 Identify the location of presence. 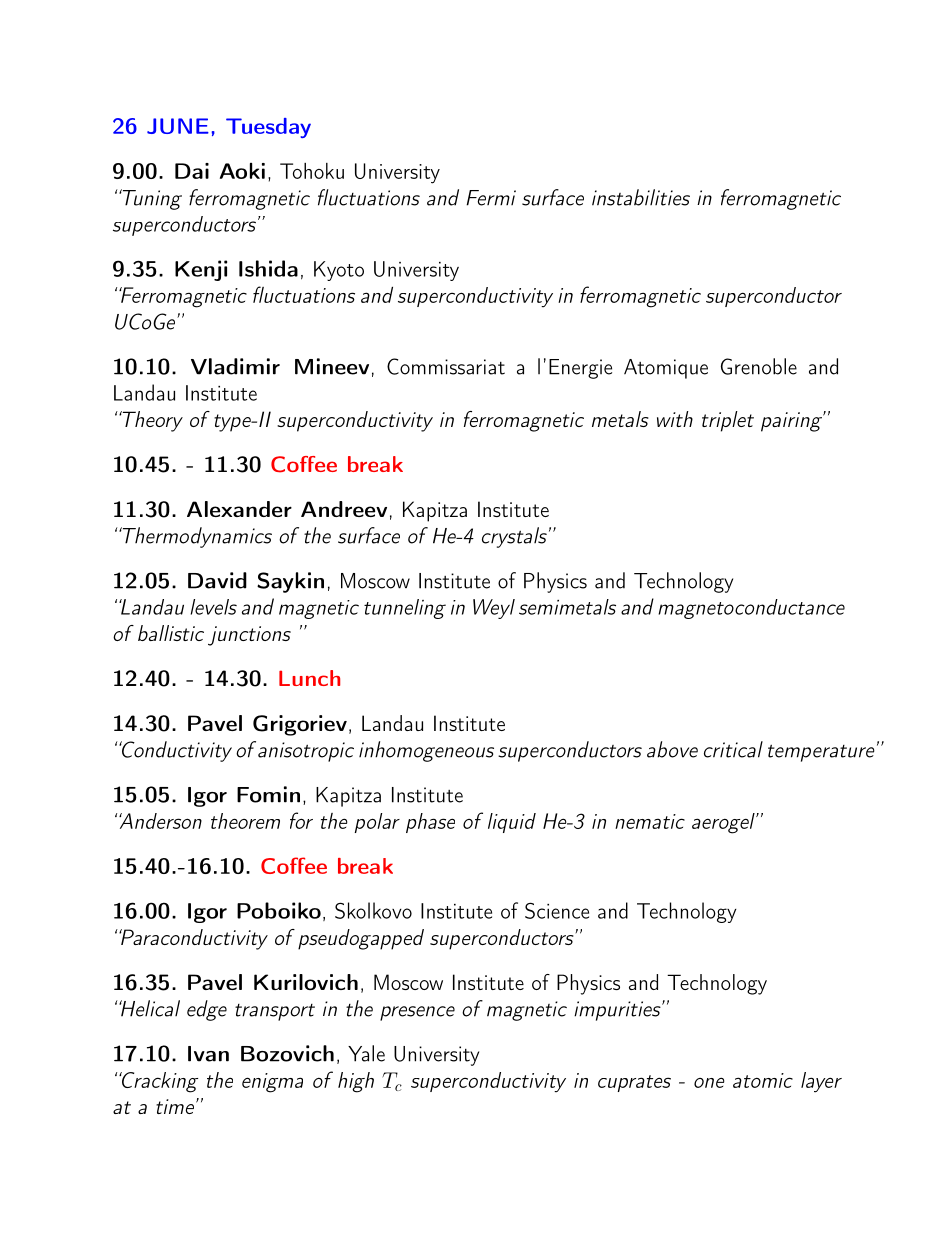
(417, 1013).
